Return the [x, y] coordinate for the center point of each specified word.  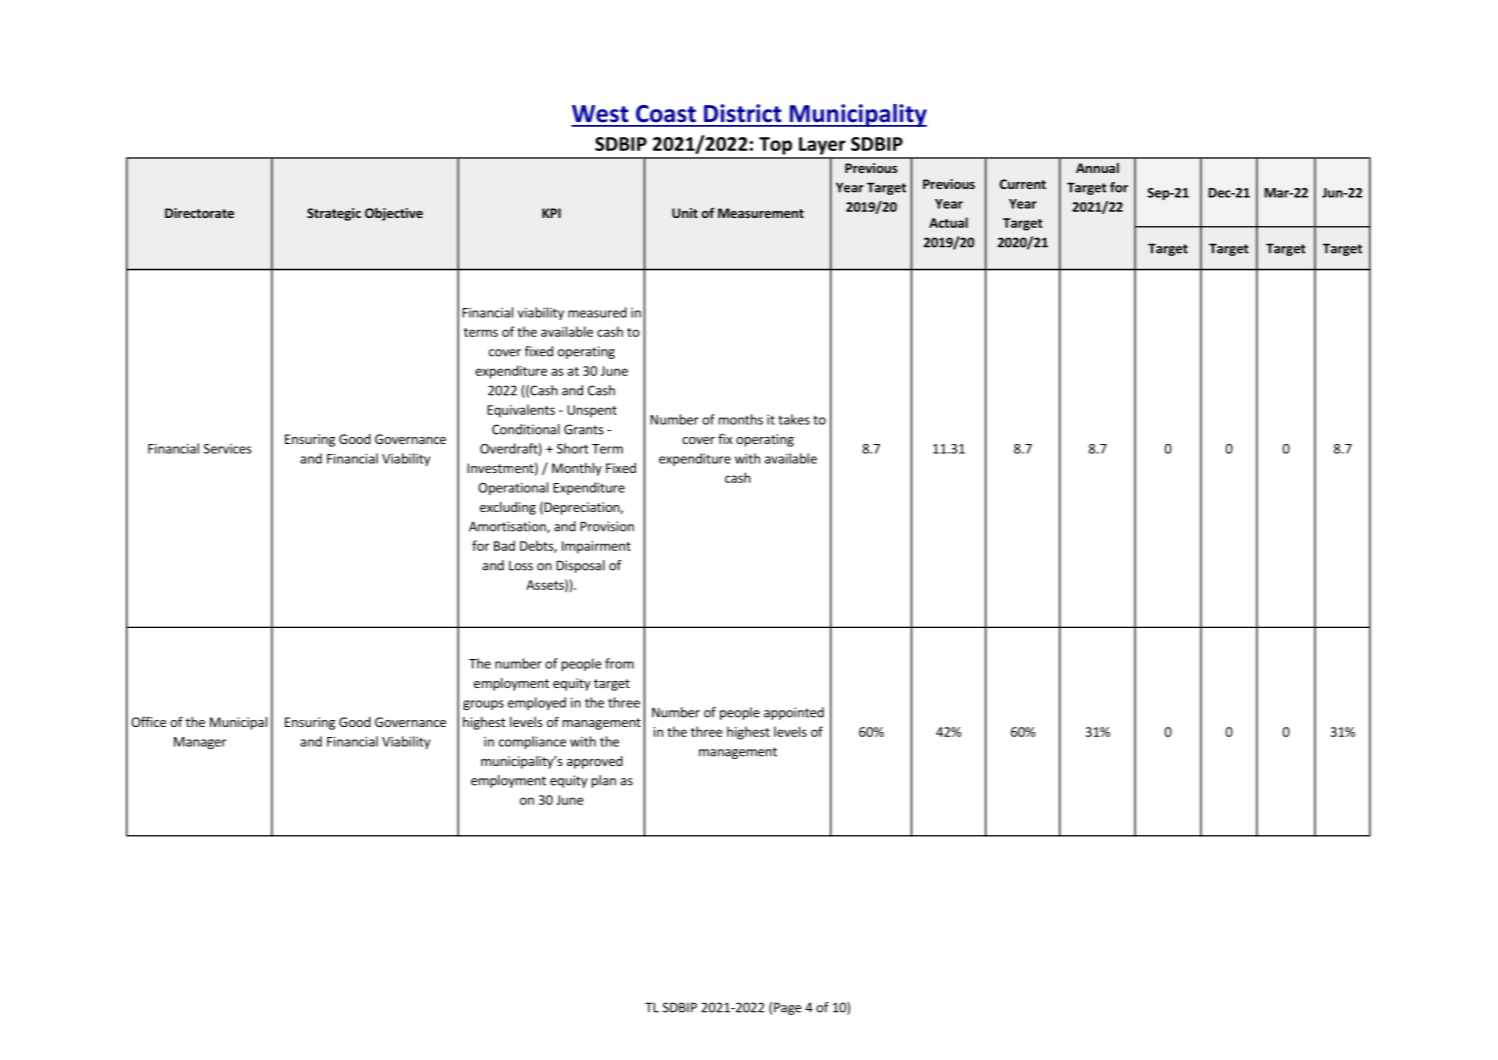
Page [787, 1008]
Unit [685, 213]
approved [595, 762]
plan [604, 781]
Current [1023, 184]
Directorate [199, 213]
